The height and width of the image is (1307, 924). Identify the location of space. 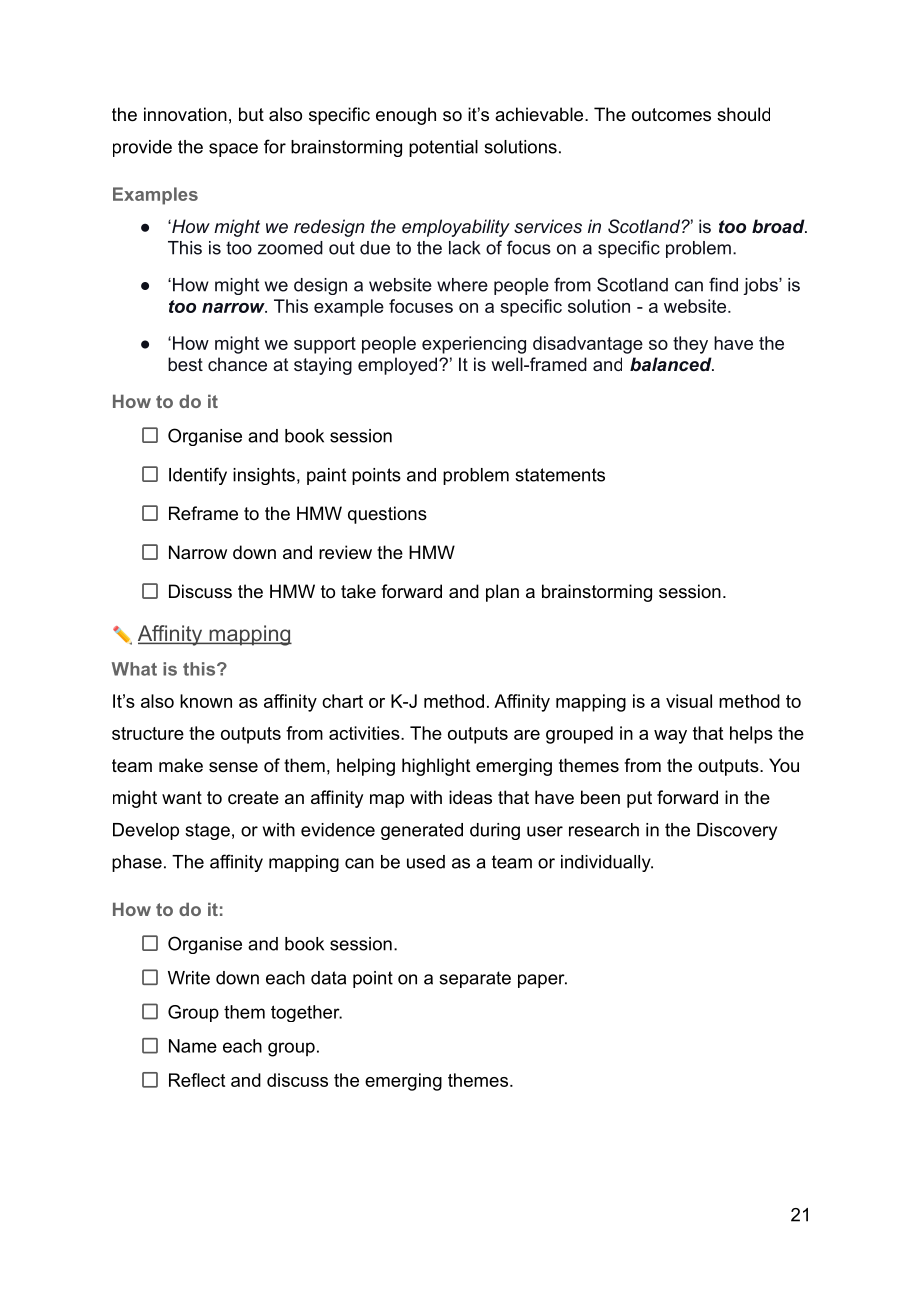
(233, 150).
